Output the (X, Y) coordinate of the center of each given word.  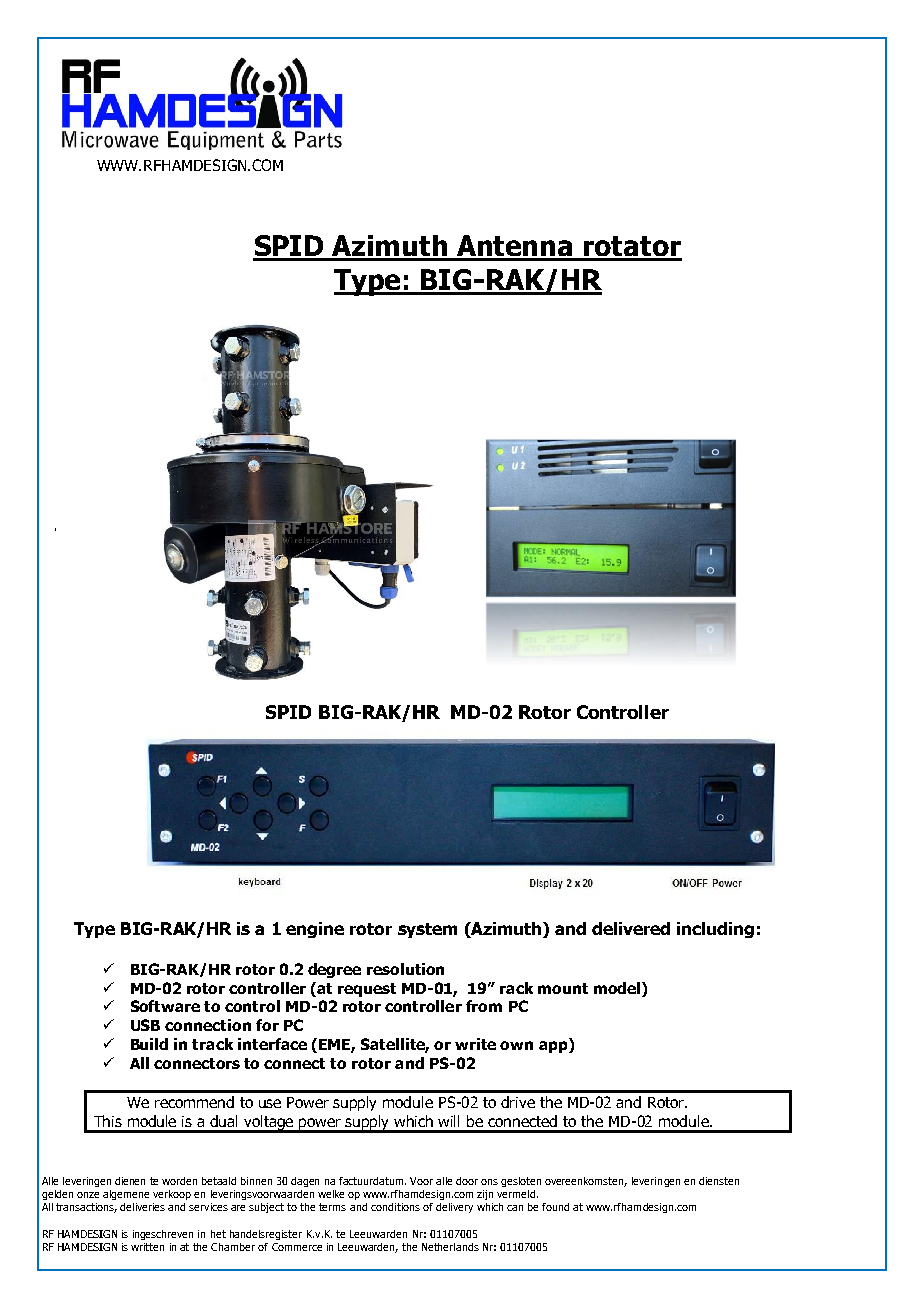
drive (518, 1102)
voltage (269, 1124)
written (147, 1247)
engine (315, 930)
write (475, 1044)
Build (149, 1044)
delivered (631, 928)
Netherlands (450, 1247)
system (427, 930)
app (554, 1047)
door (467, 1181)
